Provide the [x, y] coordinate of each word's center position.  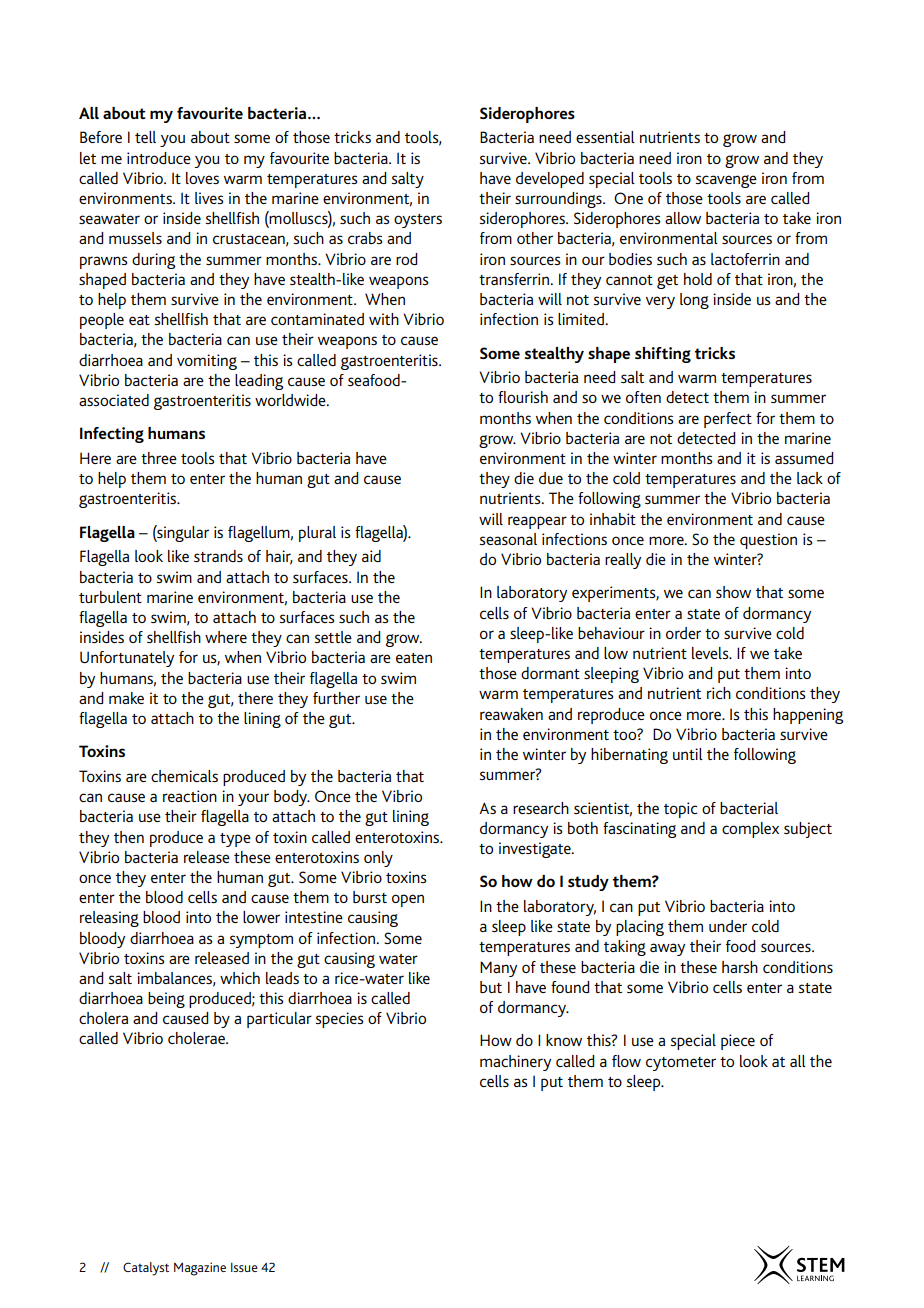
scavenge [726, 181]
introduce [159, 158]
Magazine [200, 1269]
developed [550, 180]
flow [626, 1061]
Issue [244, 1267]
